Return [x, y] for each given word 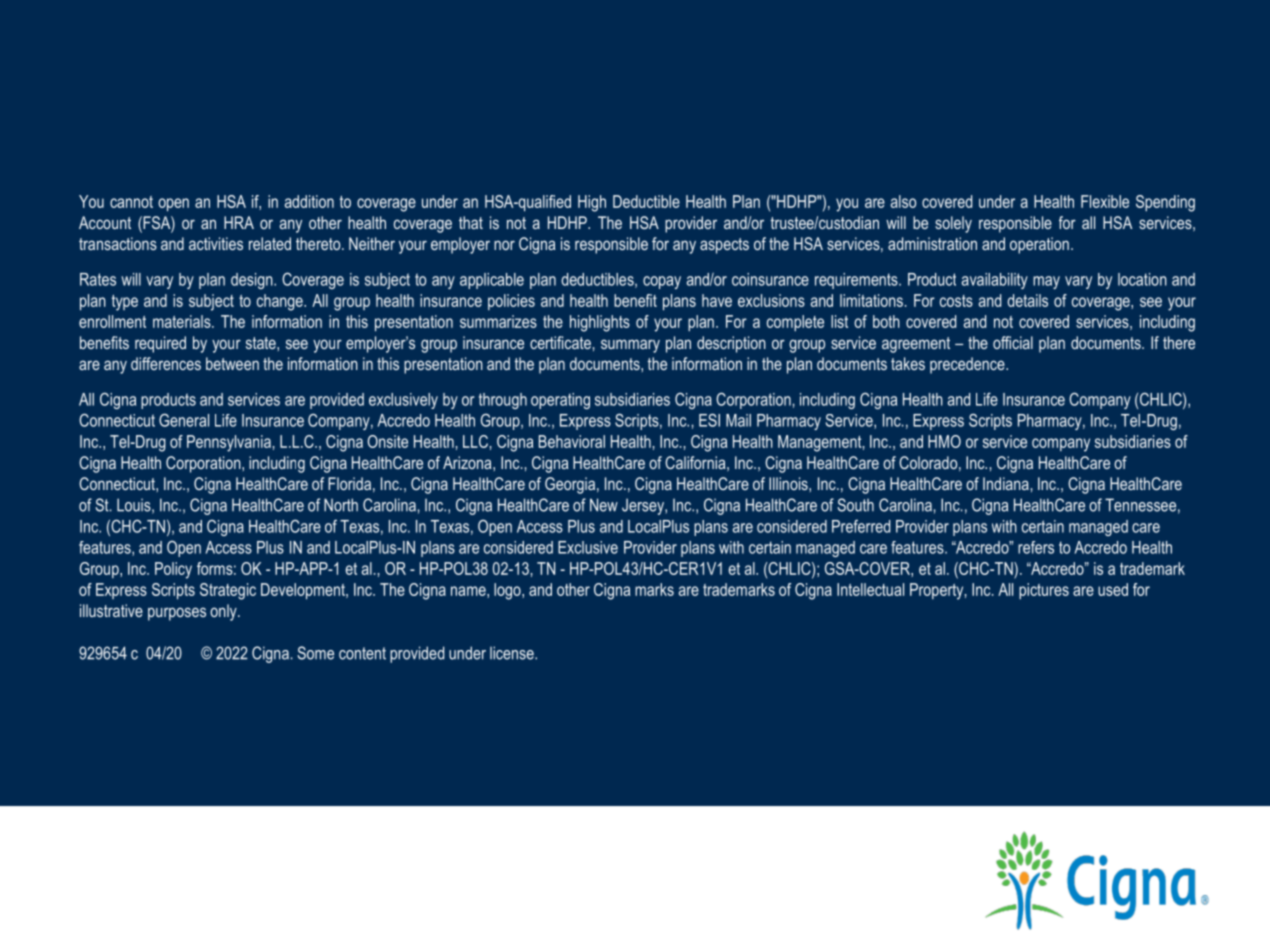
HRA [239, 222]
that [471, 222]
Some [315, 653]
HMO [944, 441]
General [184, 420]
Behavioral [572, 441]
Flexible [1105, 201]
